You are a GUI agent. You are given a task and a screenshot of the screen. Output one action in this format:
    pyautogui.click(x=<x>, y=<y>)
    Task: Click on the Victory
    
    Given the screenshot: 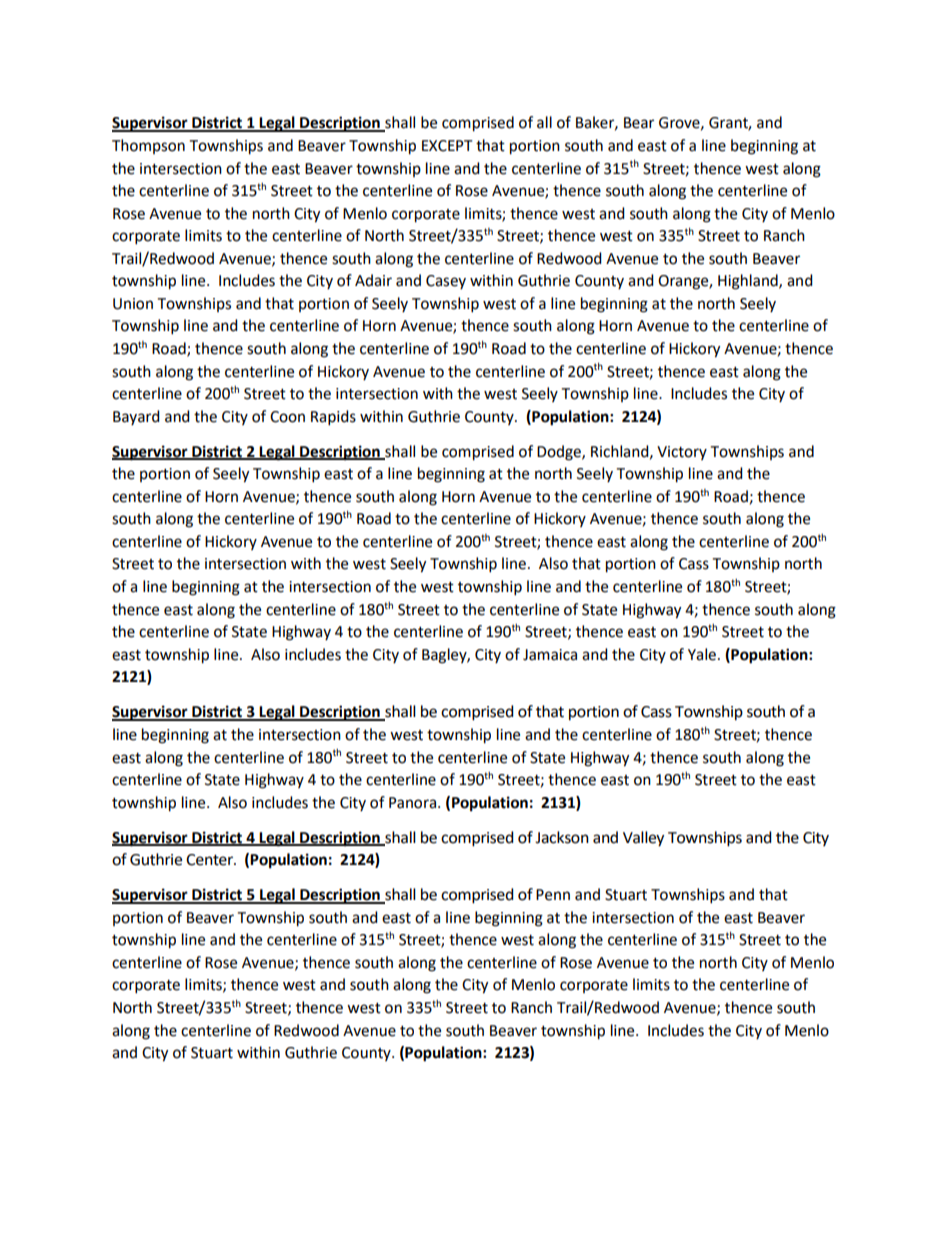 What is the action you would take?
    pyautogui.click(x=682, y=453)
